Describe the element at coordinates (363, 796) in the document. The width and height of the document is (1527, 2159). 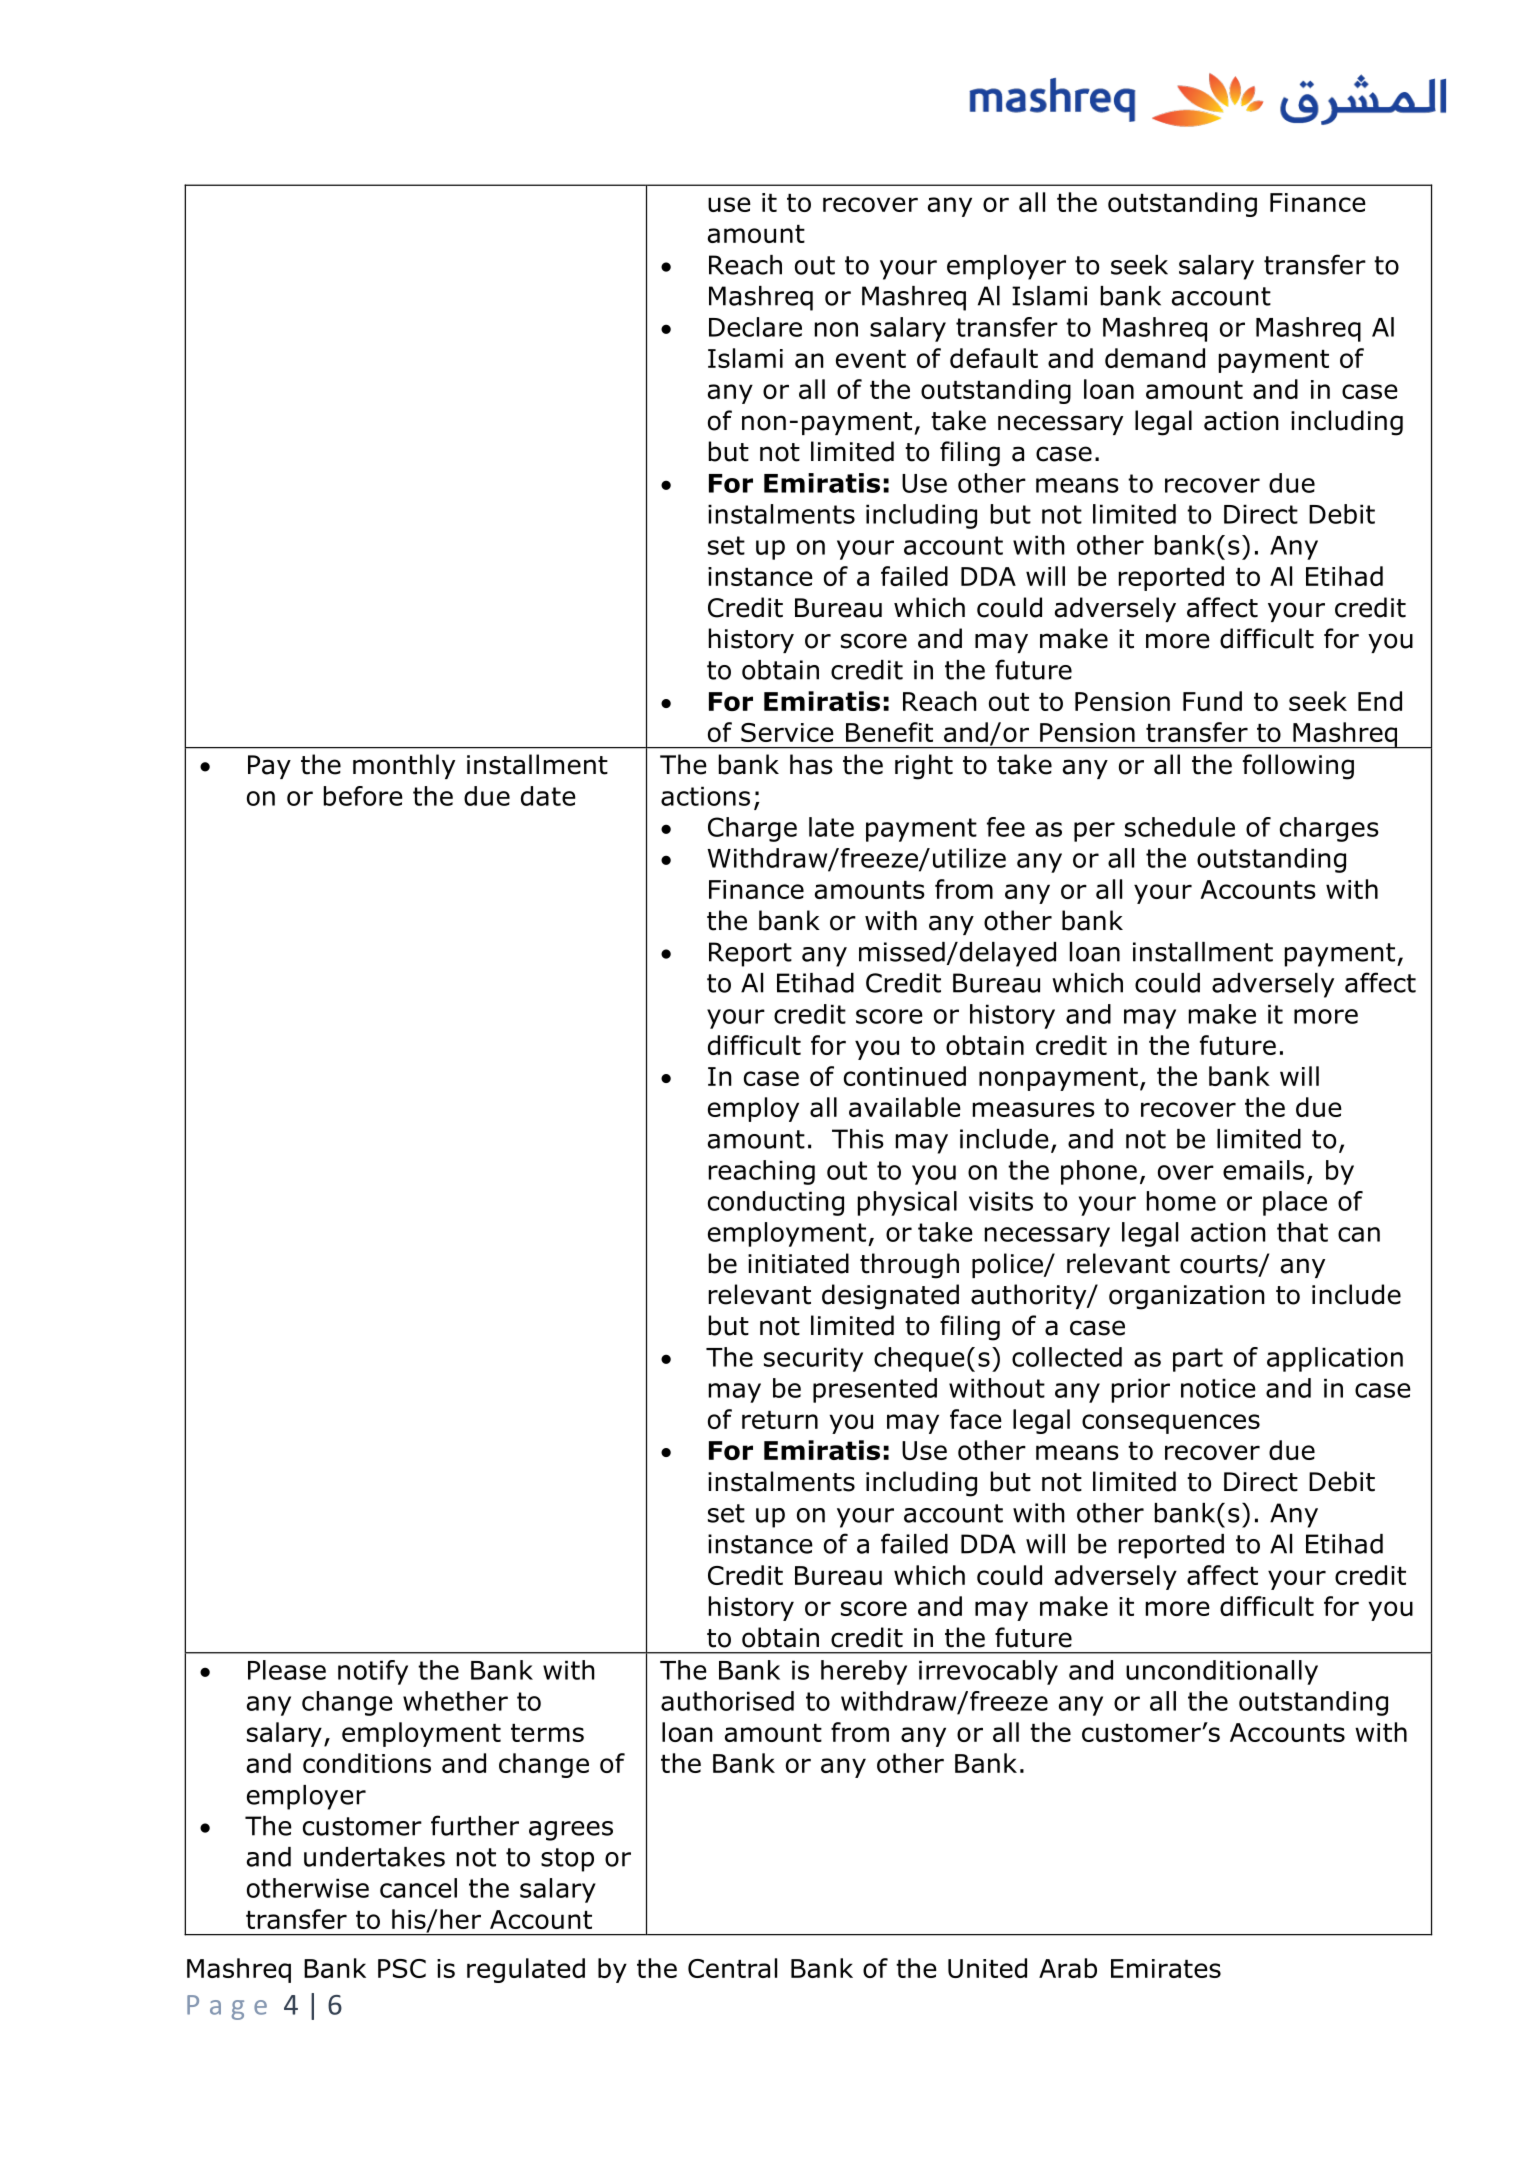
I see `before` at that location.
